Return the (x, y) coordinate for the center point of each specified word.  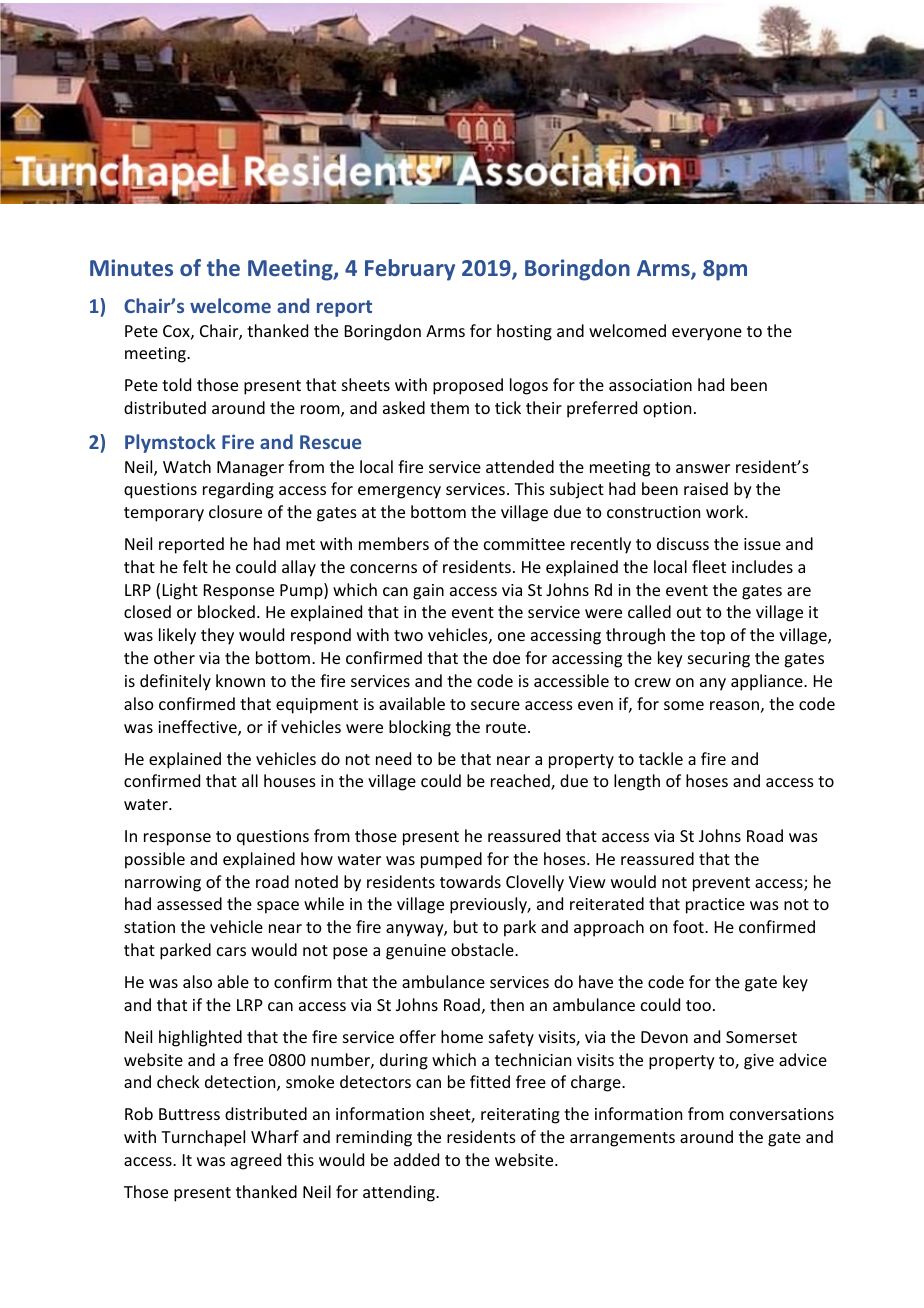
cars (231, 951)
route (506, 727)
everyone (707, 334)
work (726, 511)
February (410, 270)
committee (524, 544)
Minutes (131, 267)
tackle (661, 758)
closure (235, 511)
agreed (256, 1161)
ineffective (198, 728)
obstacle (483, 949)
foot (689, 926)
